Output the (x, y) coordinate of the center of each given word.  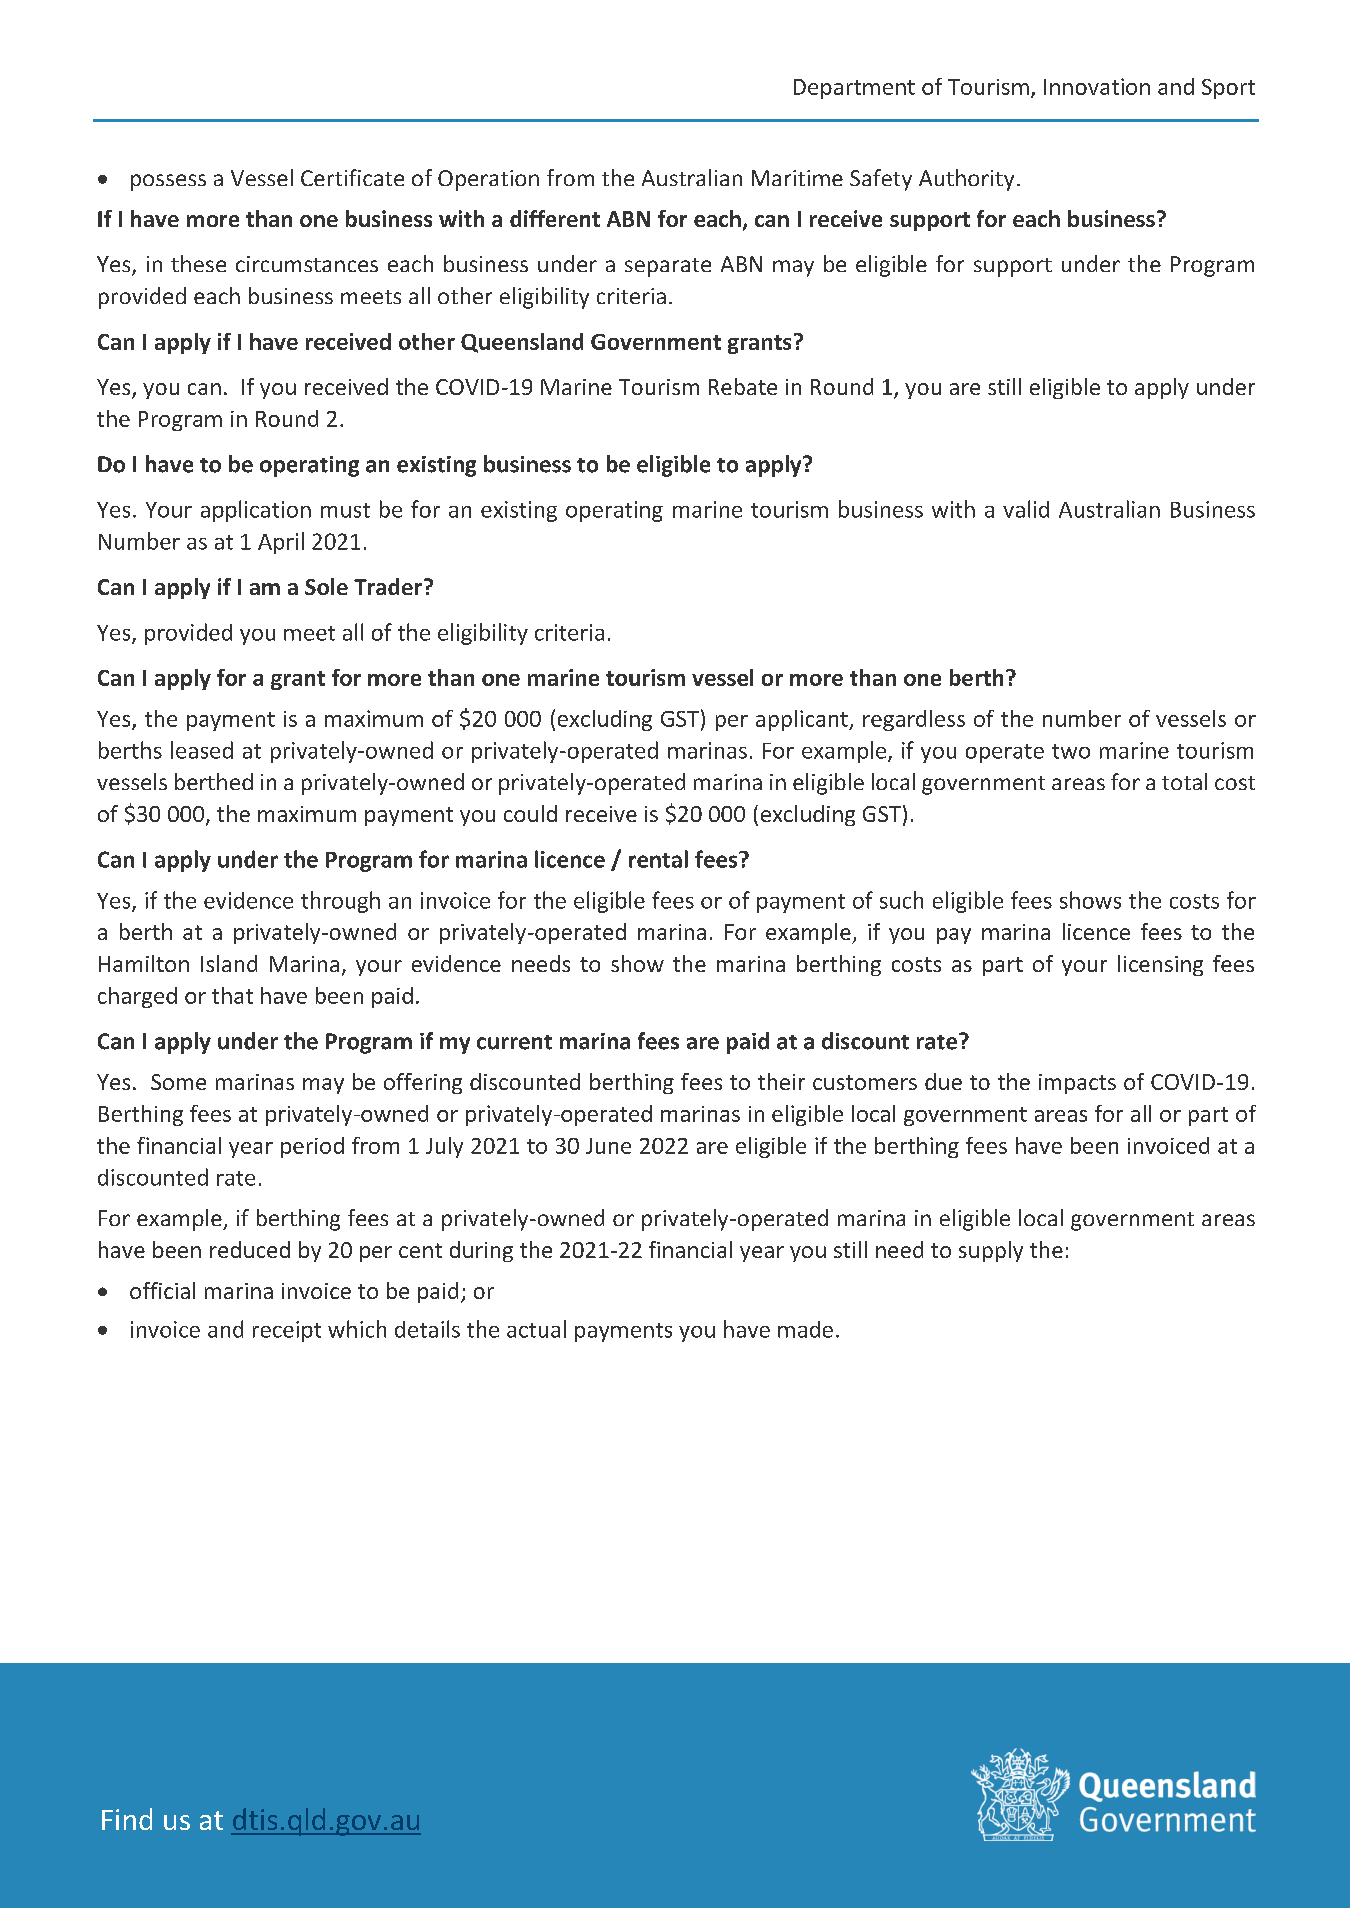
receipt (287, 1331)
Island (229, 963)
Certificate (352, 177)
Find (127, 1819)
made (805, 1329)
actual (536, 1329)
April (281, 543)
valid (1026, 509)
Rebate (743, 386)
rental (658, 859)
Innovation (1097, 86)
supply (991, 1251)
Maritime (797, 178)
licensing (1160, 965)
